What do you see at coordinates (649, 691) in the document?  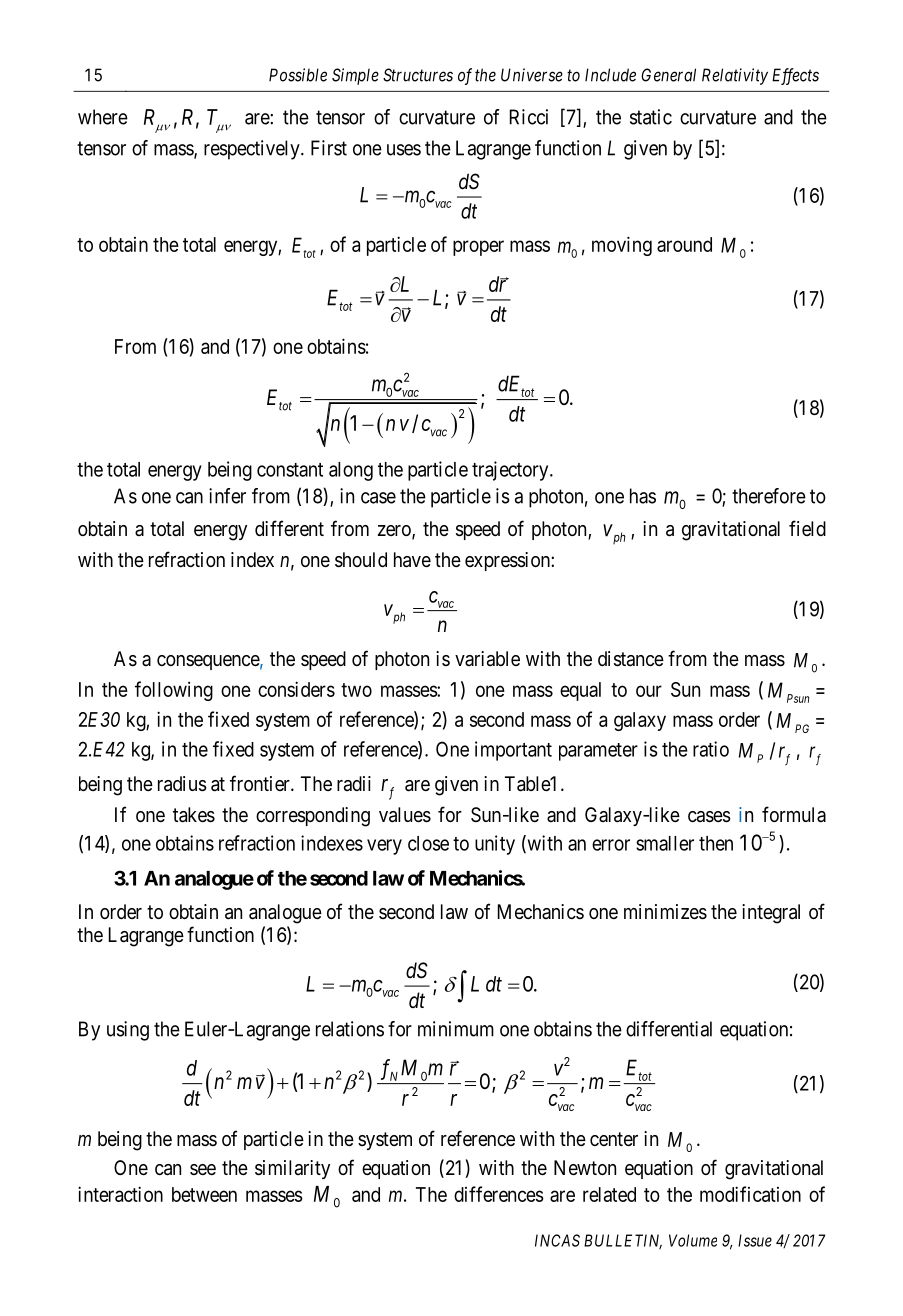 I see `our` at bounding box center [649, 691].
